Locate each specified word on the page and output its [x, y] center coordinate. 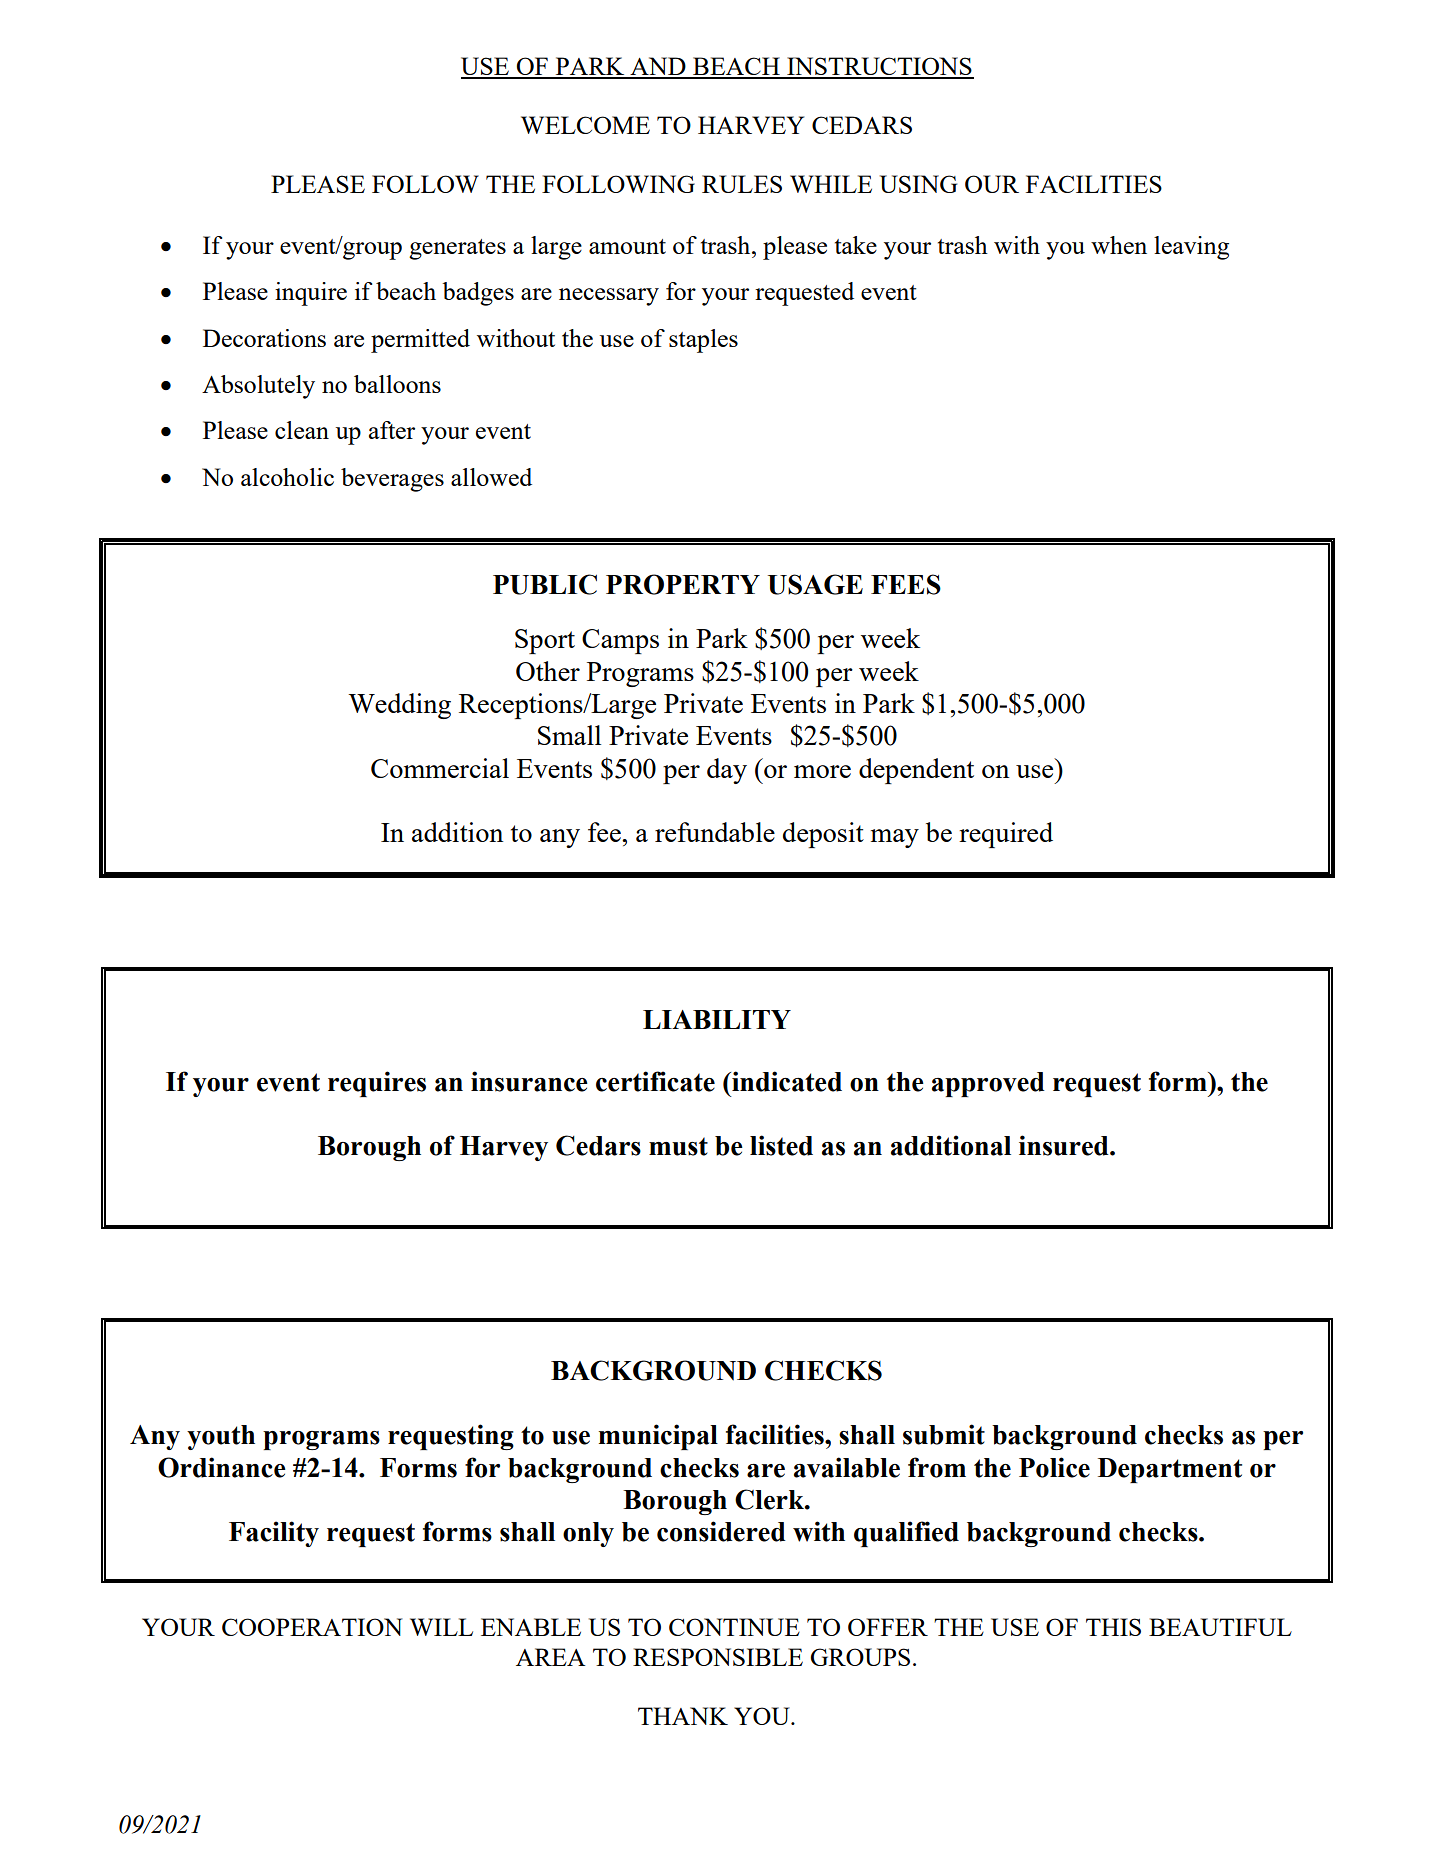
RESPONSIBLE [718, 1657]
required [1006, 835]
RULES [742, 184]
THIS [1113, 1627]
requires [377, 1084]
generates [457, 249]
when [1119, 245]
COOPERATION [312, 1627]
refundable [715, 832]
